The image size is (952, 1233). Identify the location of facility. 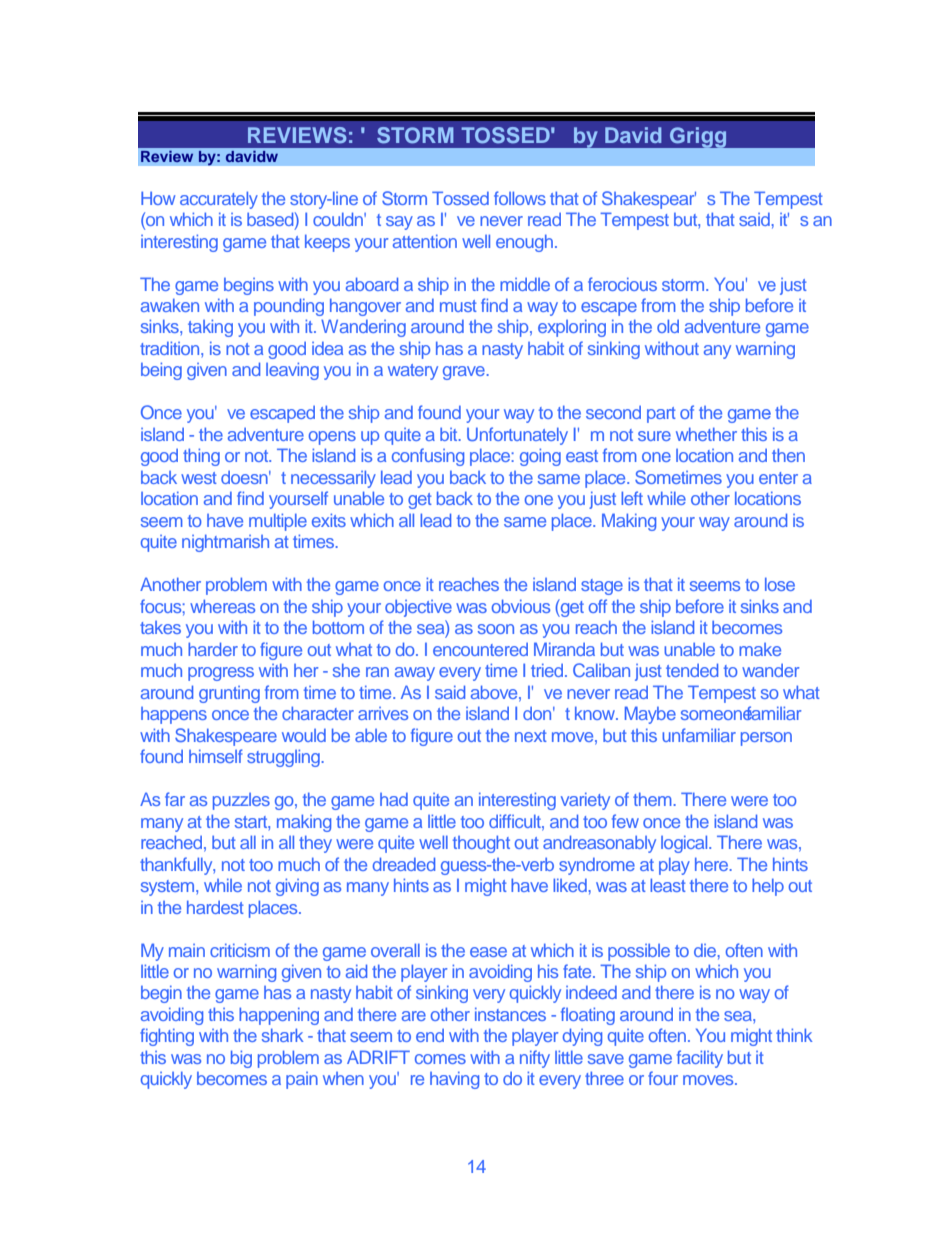
(700, 1059).
